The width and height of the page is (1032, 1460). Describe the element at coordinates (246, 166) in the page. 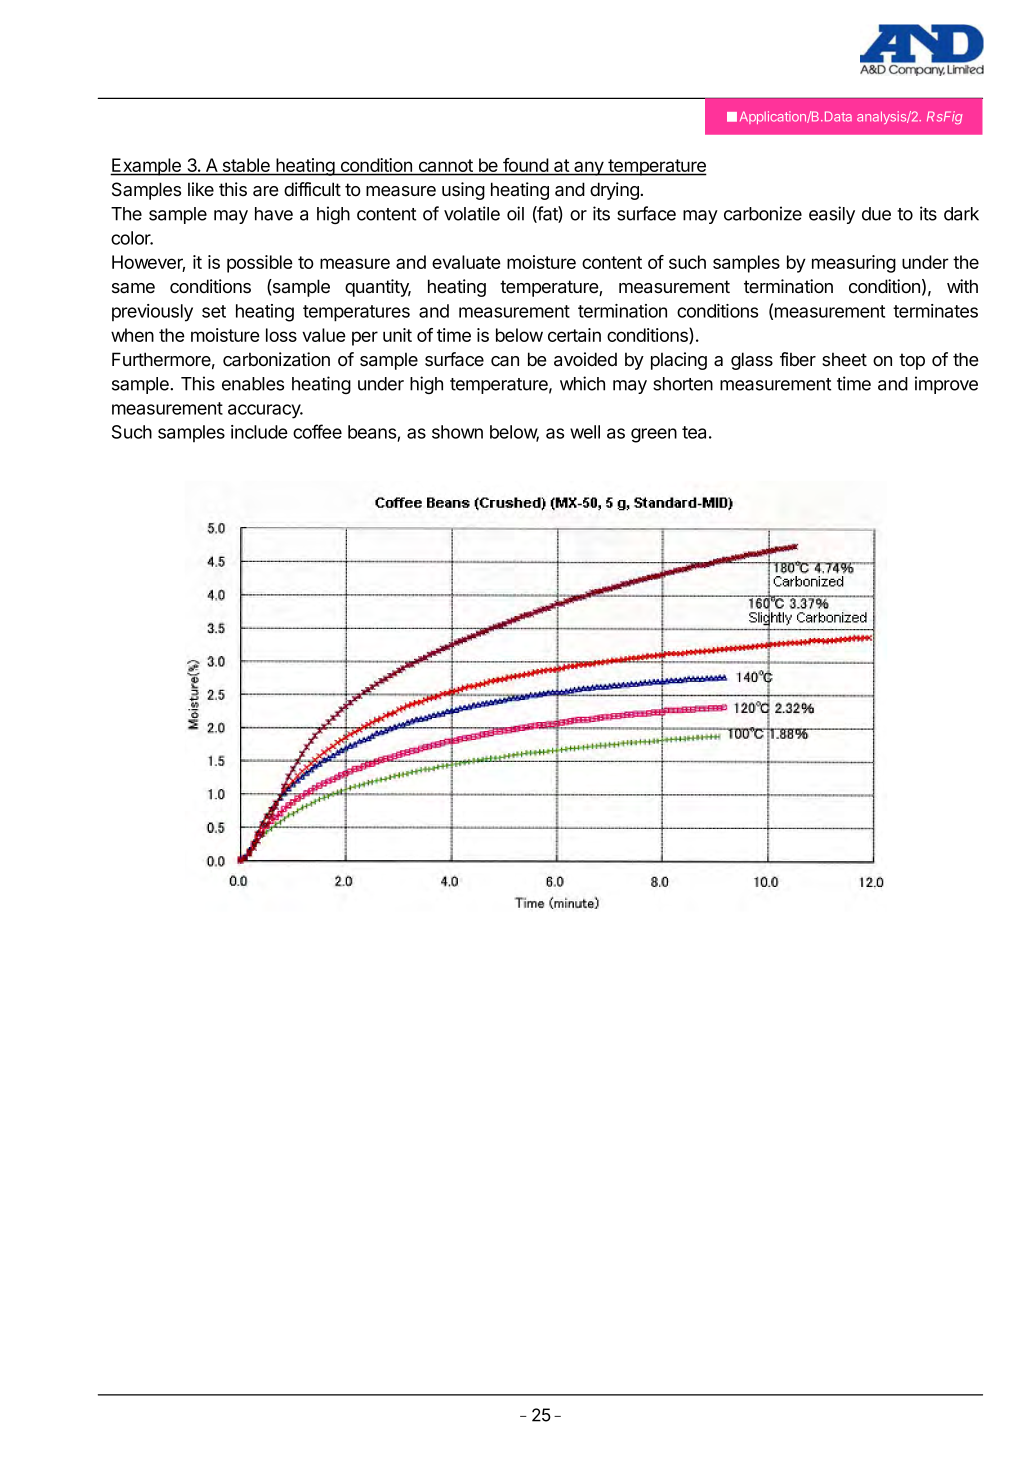

I see `stable` at that location.
